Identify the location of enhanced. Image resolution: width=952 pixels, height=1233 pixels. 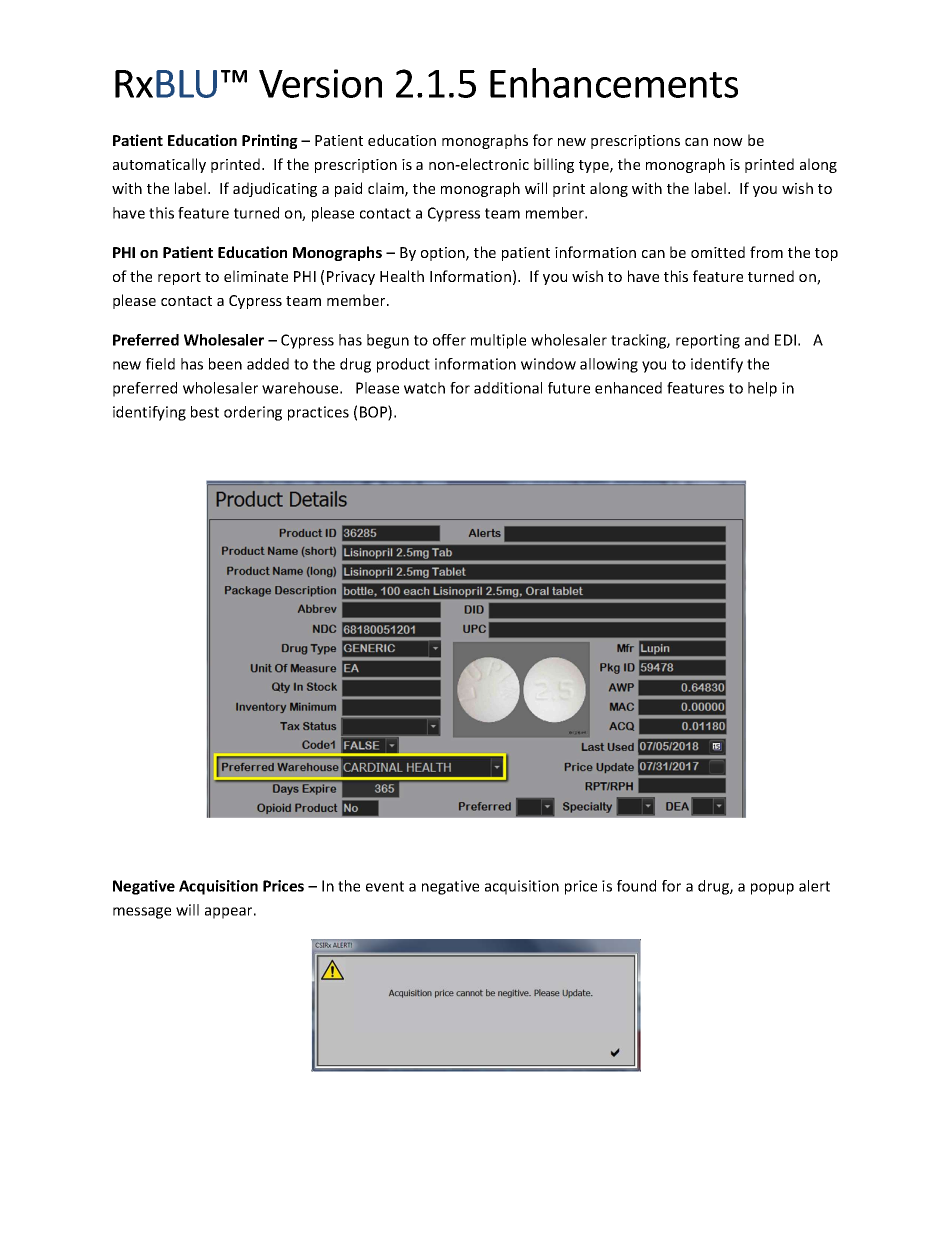
(628, 388).
